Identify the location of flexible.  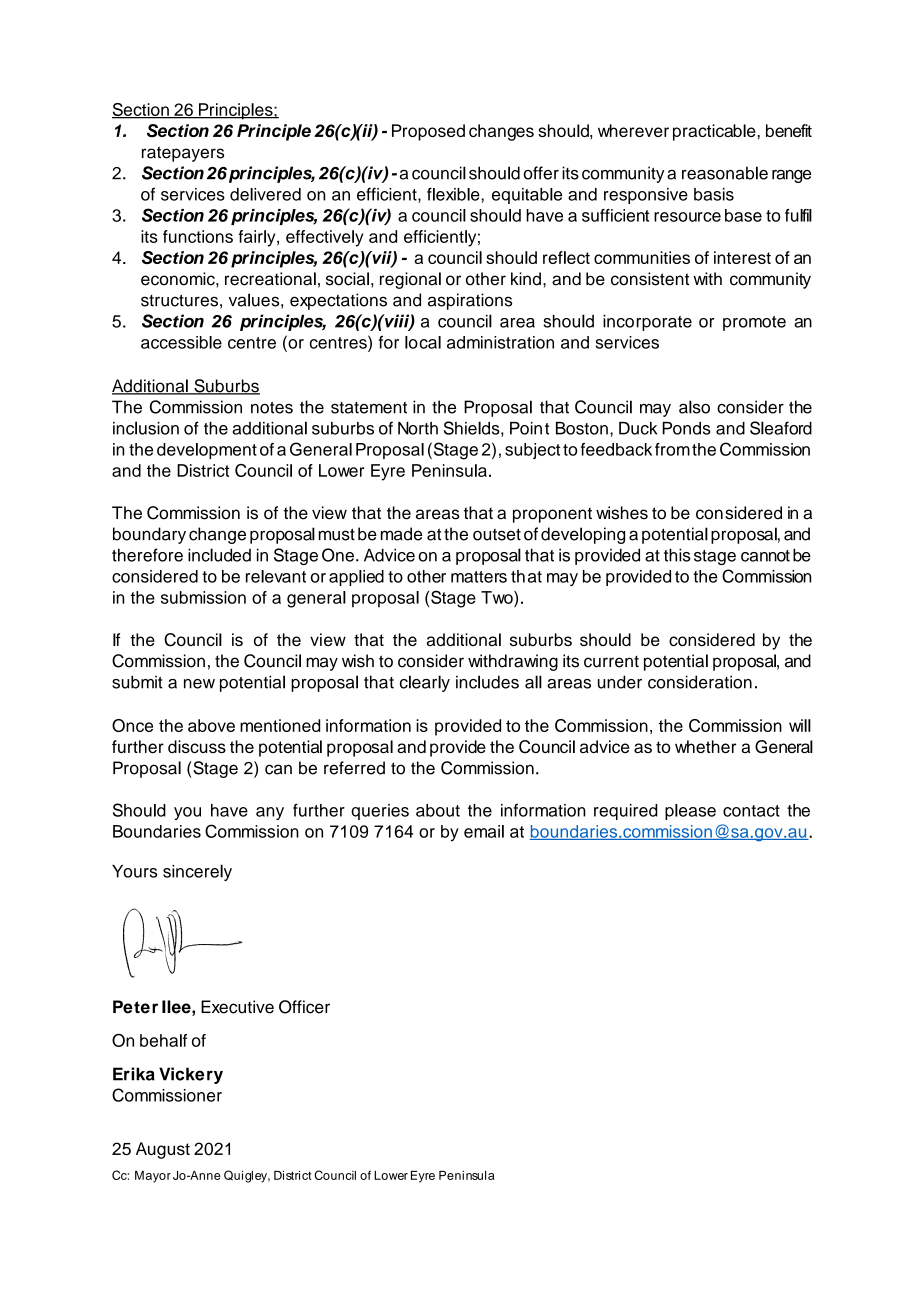
(454, 194).
